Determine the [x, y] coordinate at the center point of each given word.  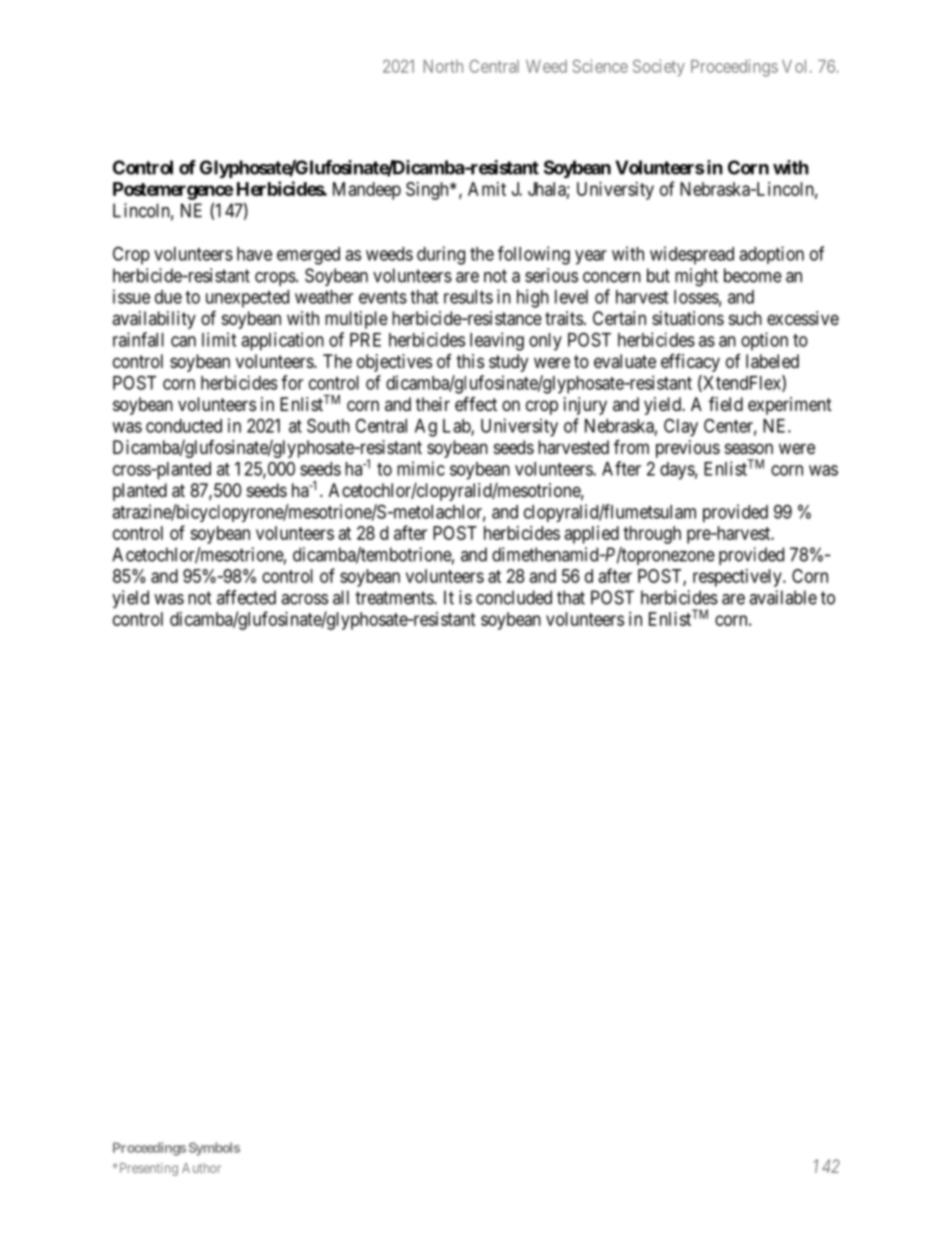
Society [659, 68]
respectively [738, 578]
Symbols [214, 1149]
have [254, 254]
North [443, 66]
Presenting [149, 1169]
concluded [514, 597]
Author [201, 1168]
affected [246, 597]
